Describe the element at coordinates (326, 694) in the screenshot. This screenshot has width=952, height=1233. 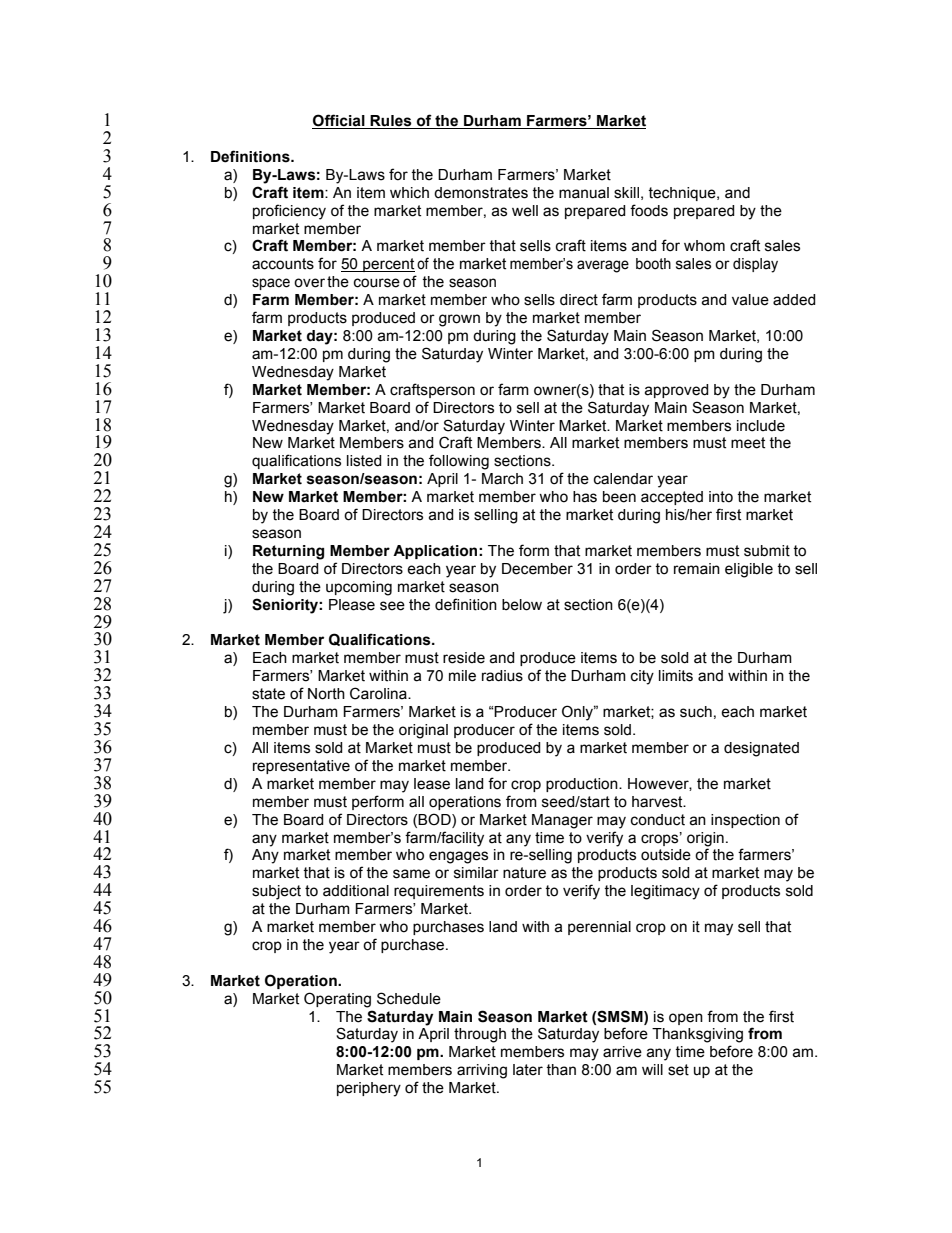
I see `North` at that location.
